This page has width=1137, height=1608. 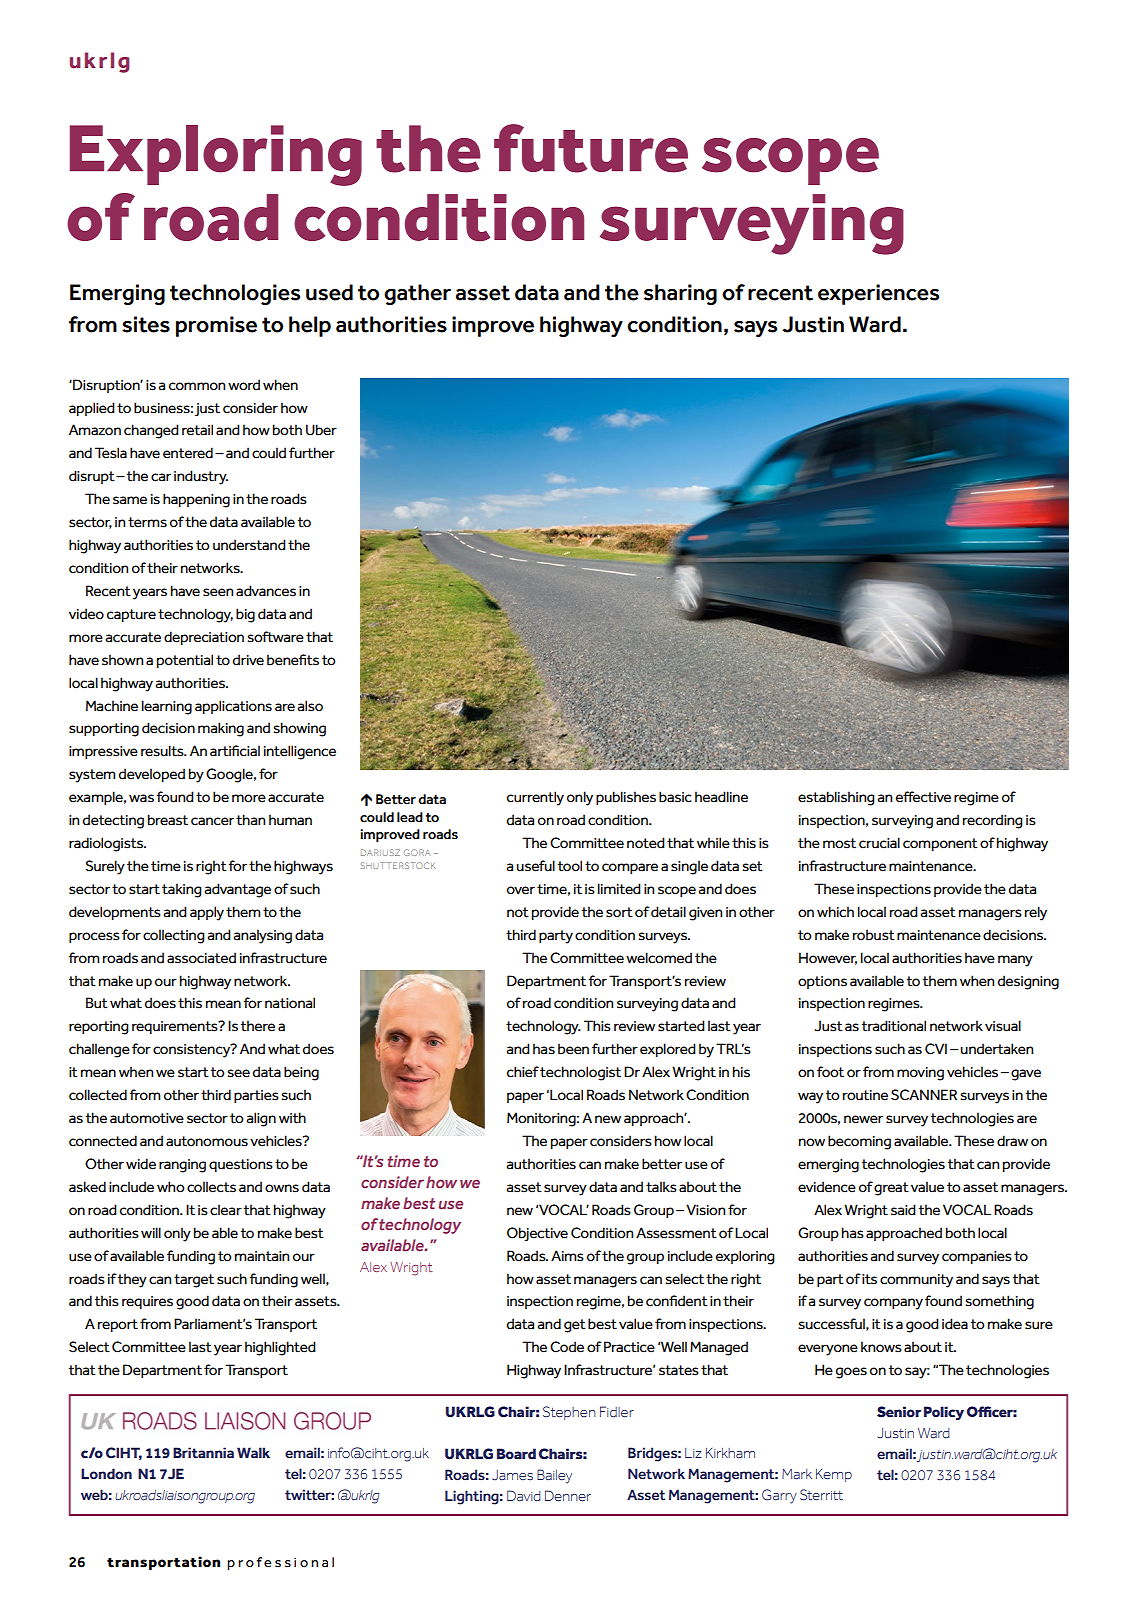 I want to click on traditional, so click(x=894, y=1026).
